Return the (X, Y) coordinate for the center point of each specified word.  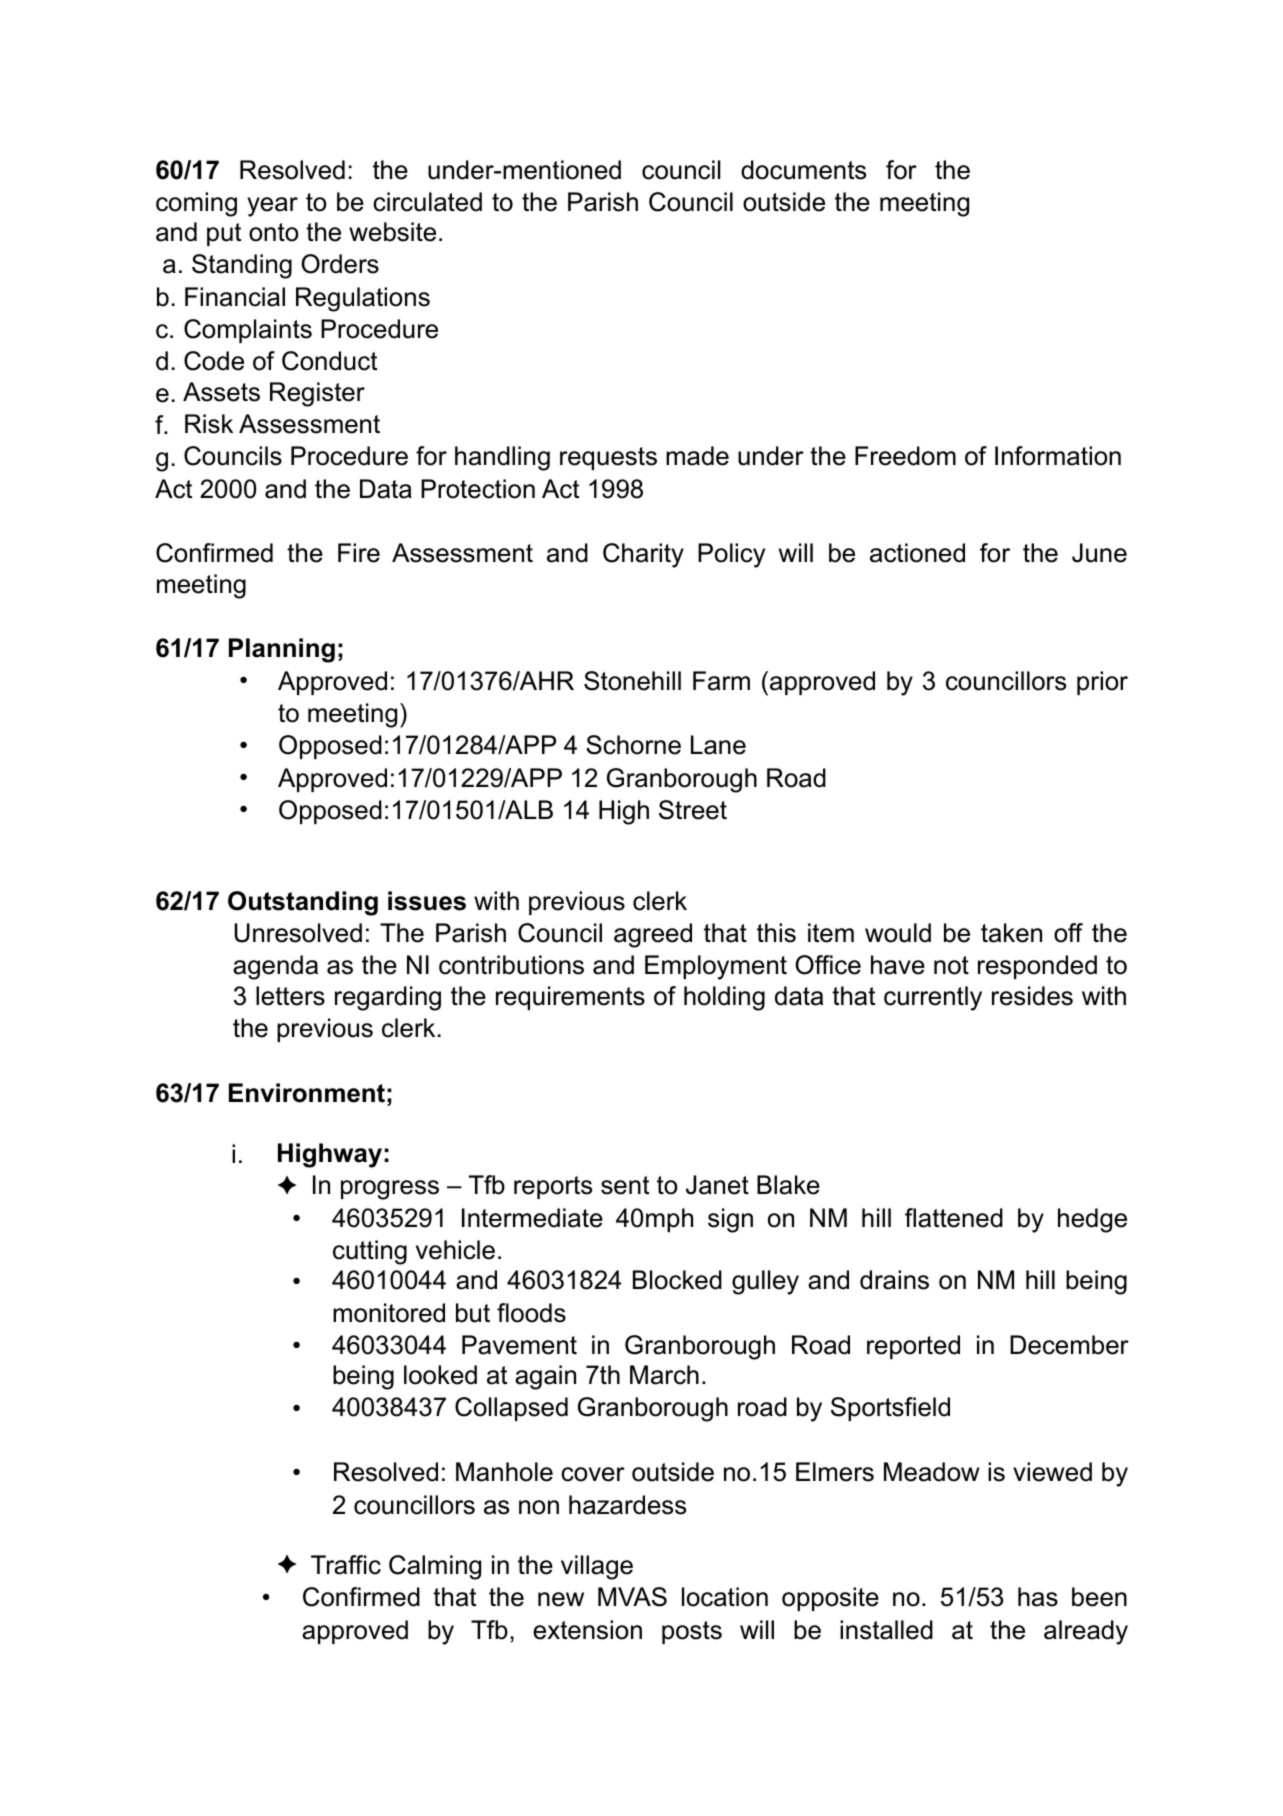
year (272, 207)
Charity (643, 555)
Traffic (346, 1565)
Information (1058, 456)
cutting (370, 1252)
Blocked (677, 1280)
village (597, 1567)
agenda (275, 967)
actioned (917, 553)
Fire (359, 553)
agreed (653, 935)
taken (1011, 933)
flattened (954, 1218)
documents (803, 170)
